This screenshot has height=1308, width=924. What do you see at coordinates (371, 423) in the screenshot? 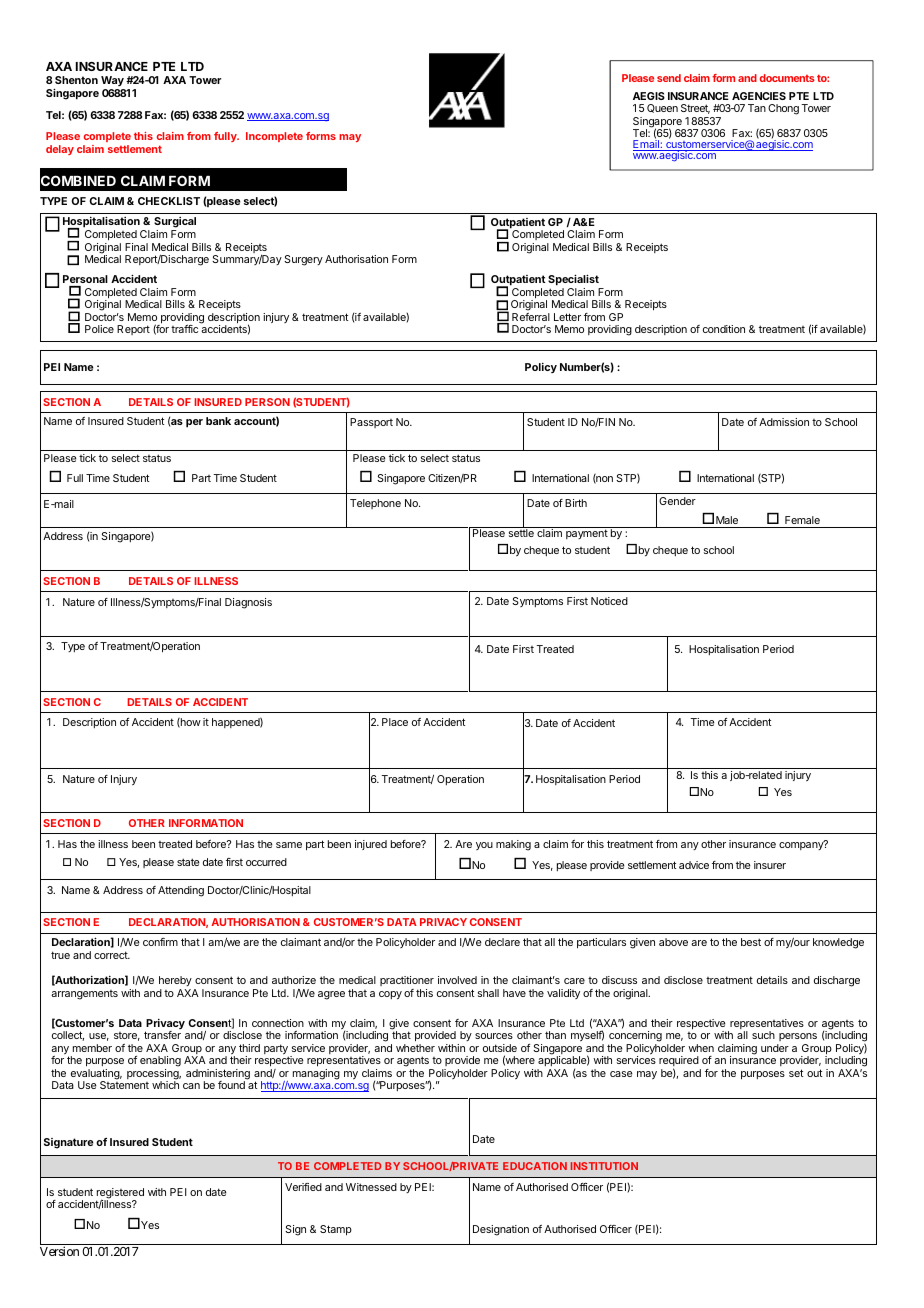
I see `Passport` at bounding box center [371, 423].
